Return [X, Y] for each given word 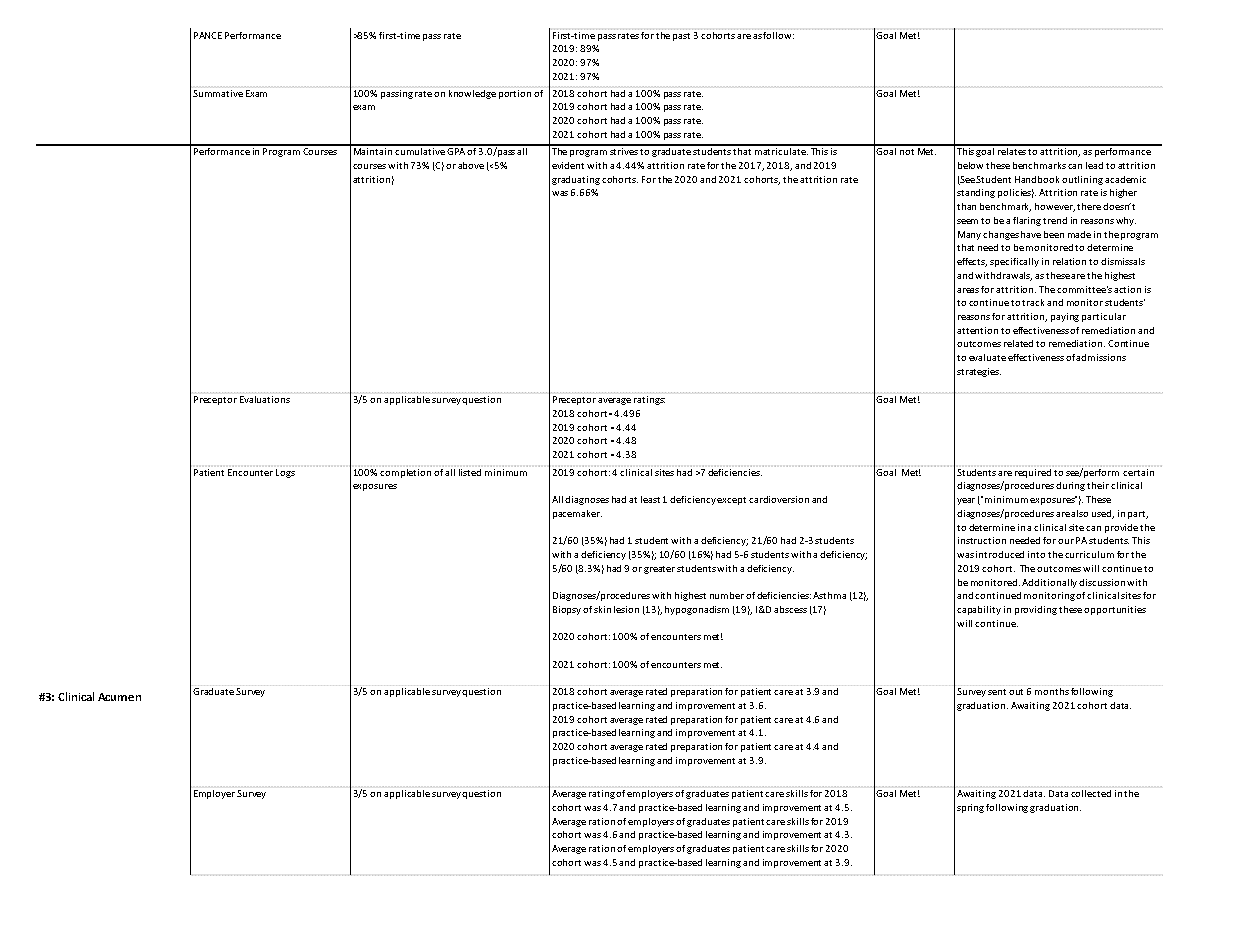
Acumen [119, 697]
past [681, 37]
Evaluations [265, 399]
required [1033, 473]
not [907, 152]
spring [970, 808]
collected [1091, 793]
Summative [218, 93]
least [650, 499]
